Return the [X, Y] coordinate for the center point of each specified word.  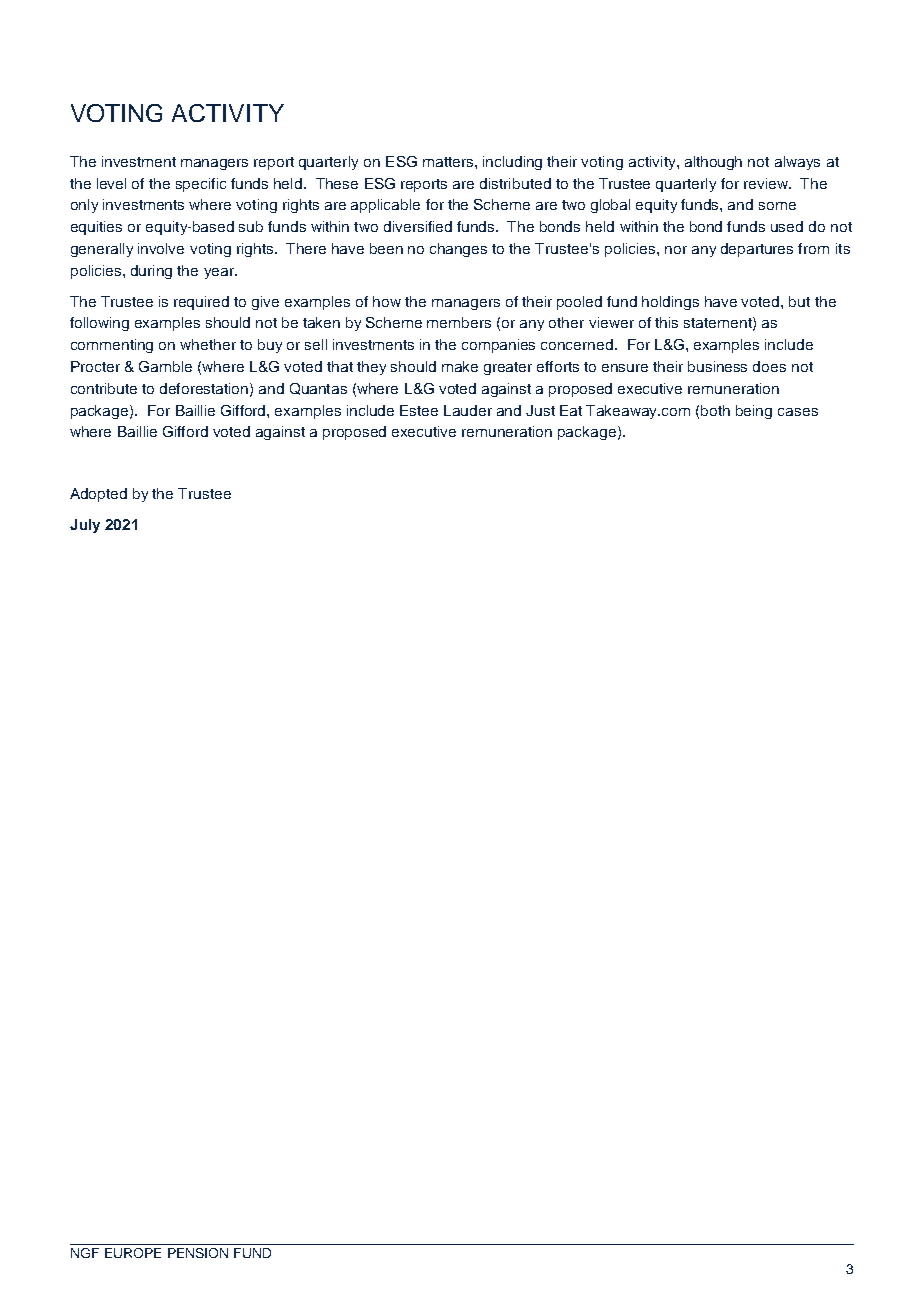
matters [449, 162]
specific [201, 185]
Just [540, 410]
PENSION [198, 1253]
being [754, 412]
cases [798, 412]
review [767, 183]
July [85, 526]
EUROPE [133, 1253]
